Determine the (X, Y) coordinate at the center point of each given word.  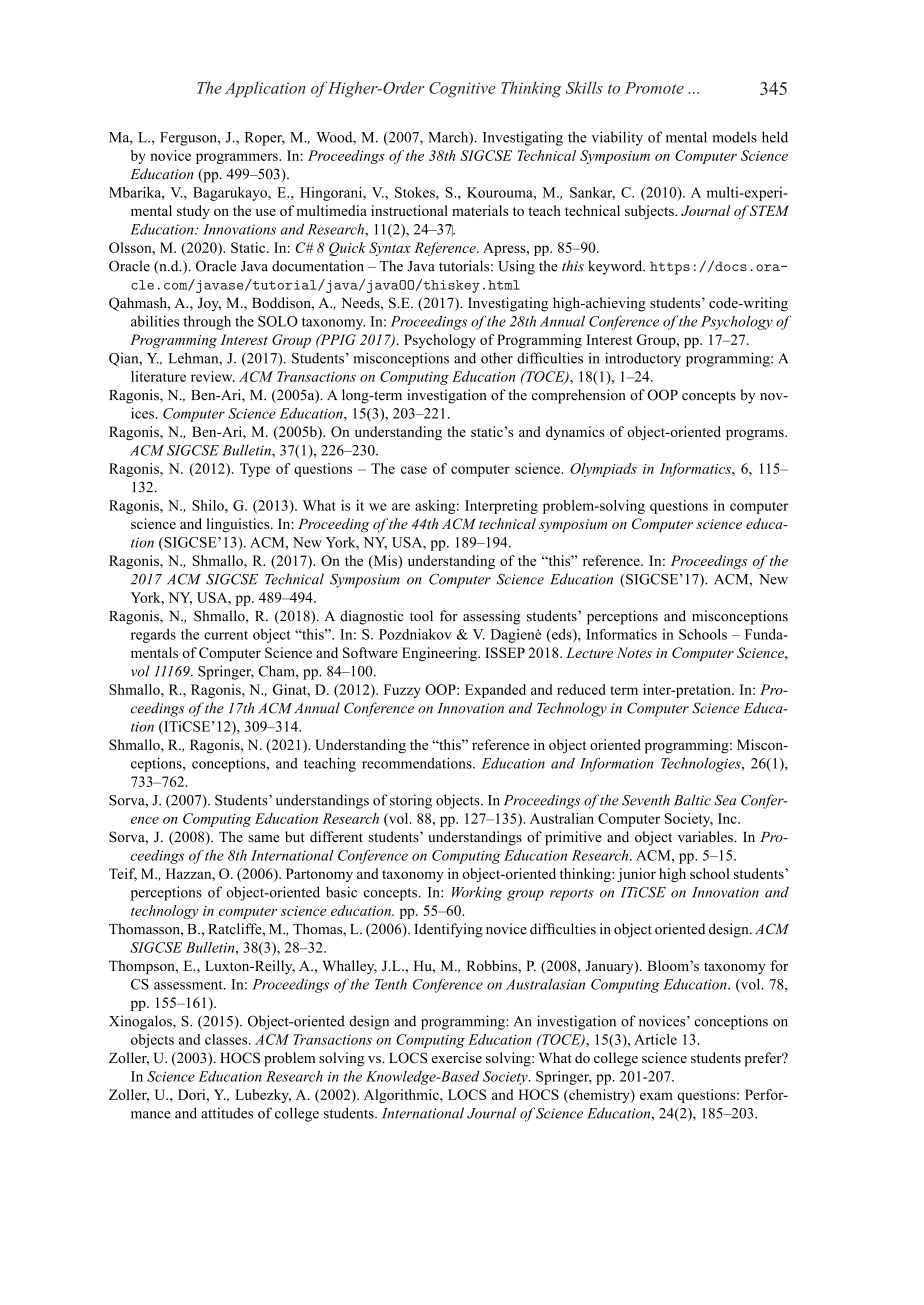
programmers (238, 158)
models (735, 137)
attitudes (227, 1113)
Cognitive (462, 90)
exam (656, 1096)
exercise (457, 1057)
